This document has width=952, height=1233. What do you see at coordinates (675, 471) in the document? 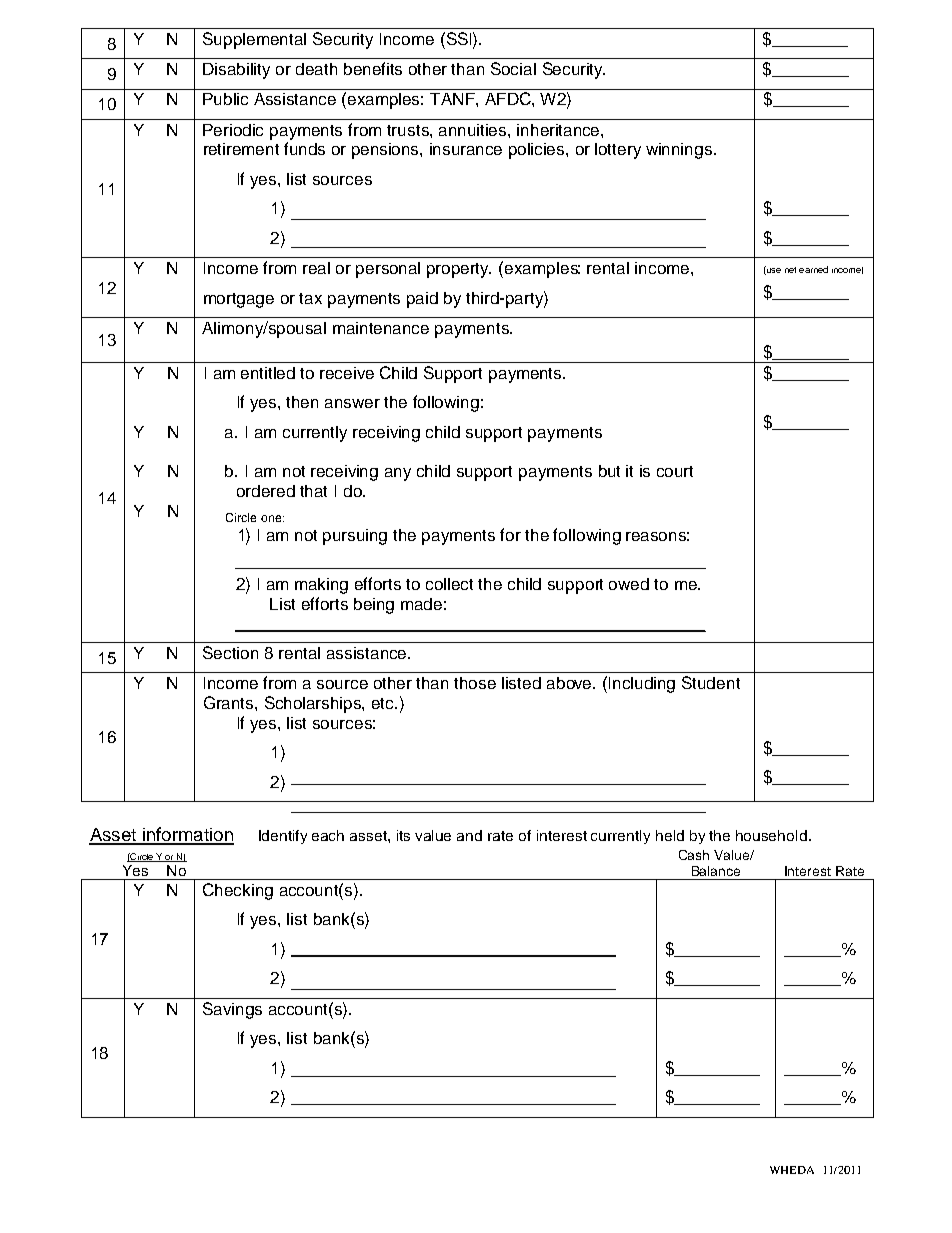
I see `court` at bounding box center [675, 471].
